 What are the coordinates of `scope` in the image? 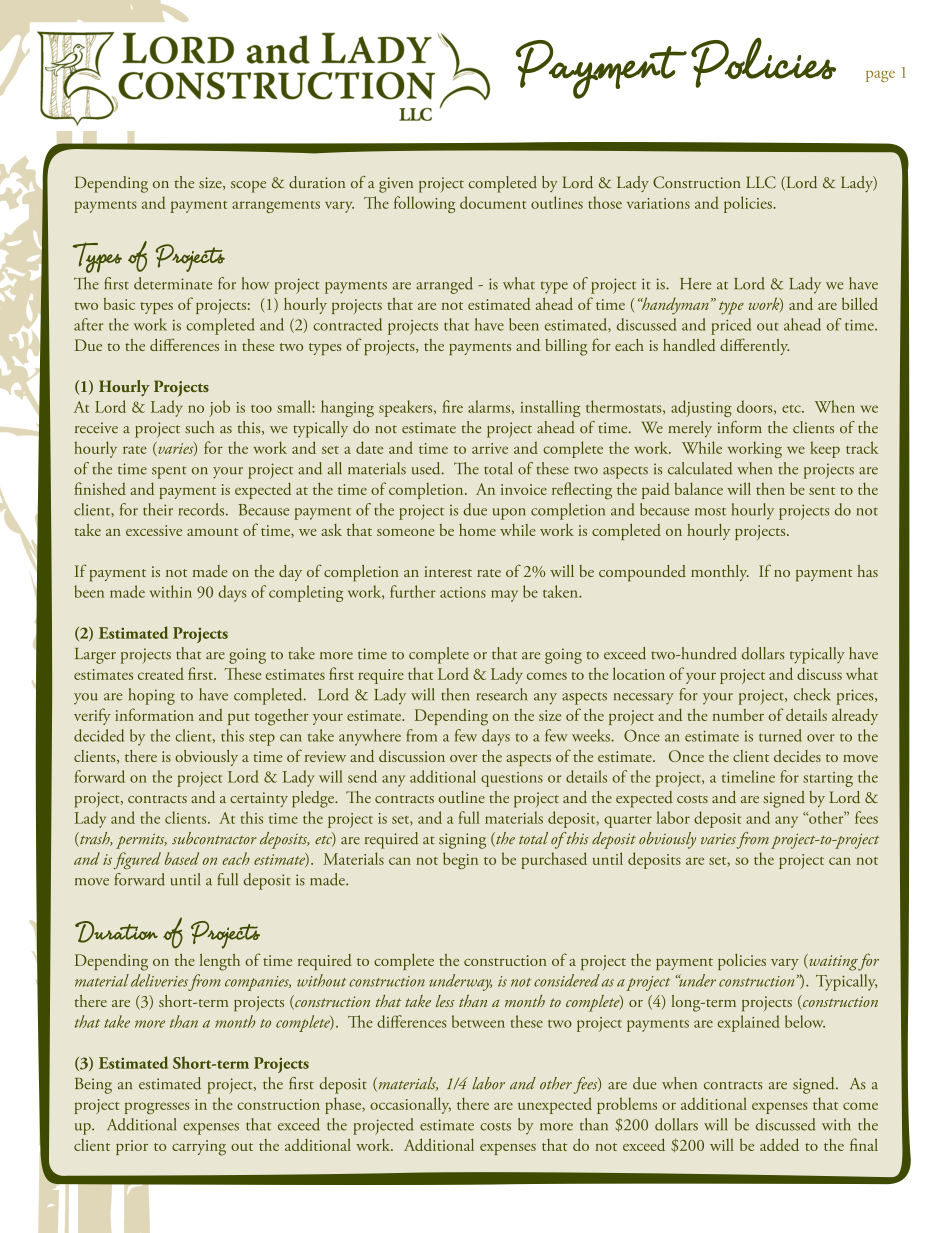 It's located at (248, 187).
